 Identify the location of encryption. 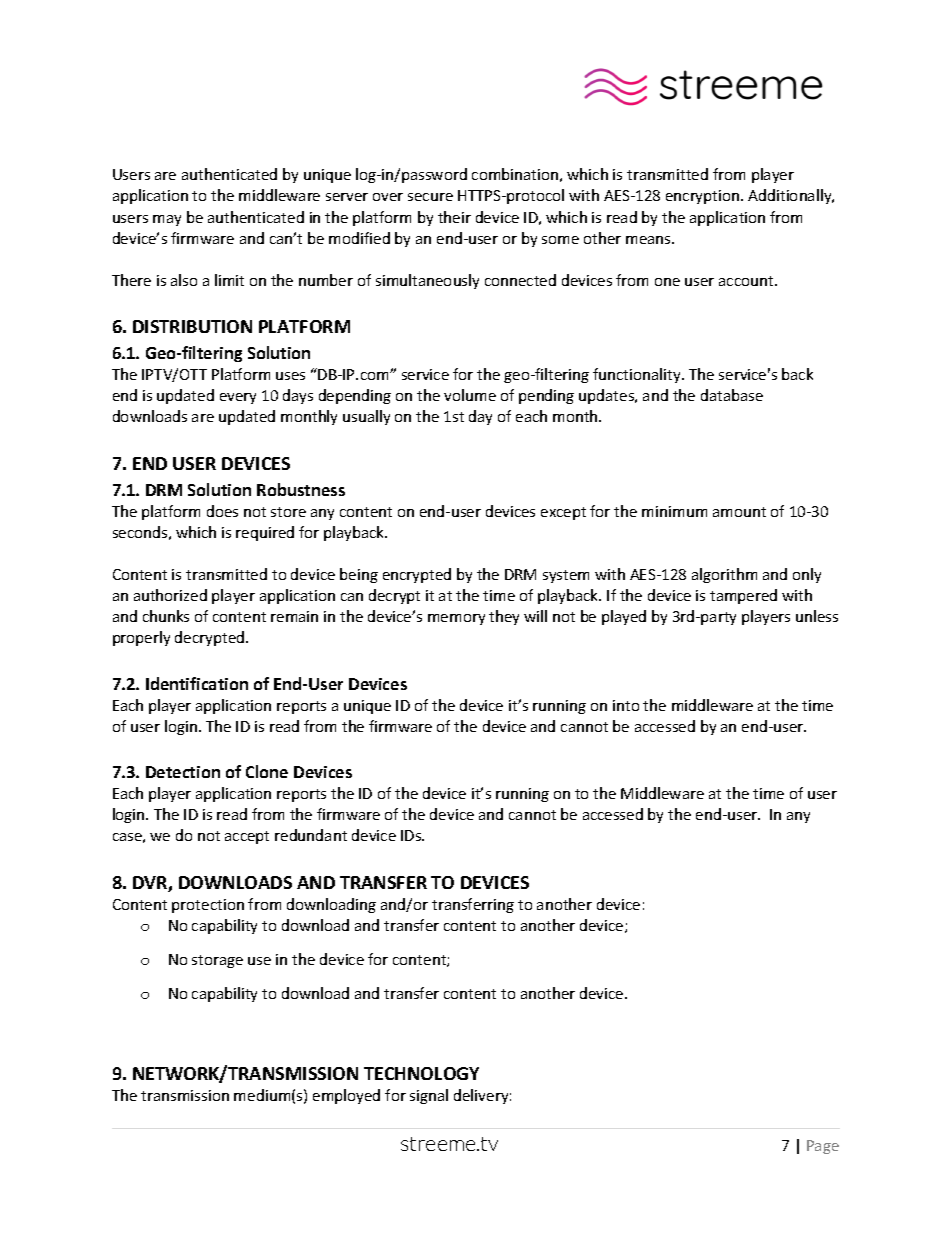
(704, 197).
